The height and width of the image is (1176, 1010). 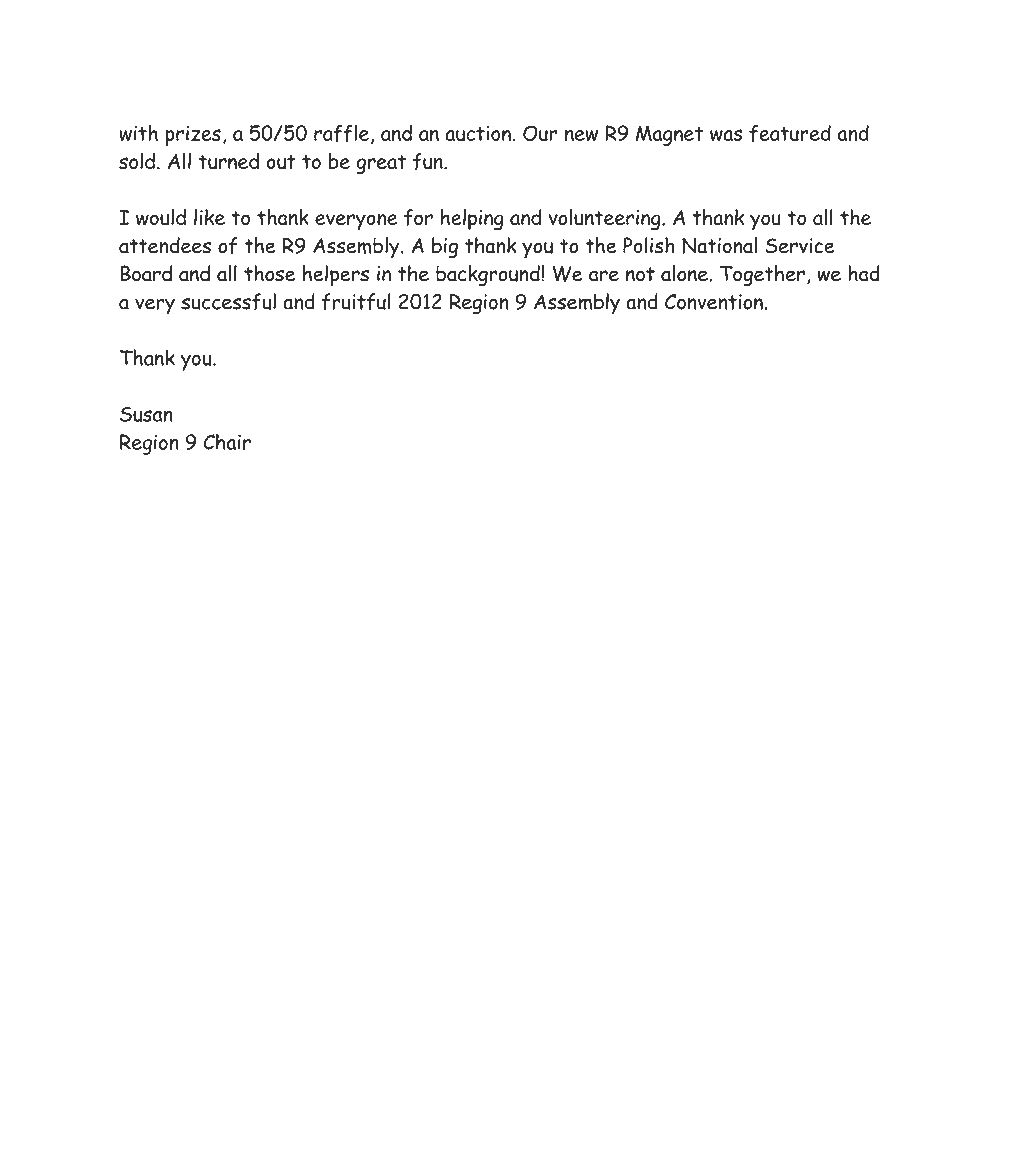 I want to click on background, so click(x=488, y=276).
